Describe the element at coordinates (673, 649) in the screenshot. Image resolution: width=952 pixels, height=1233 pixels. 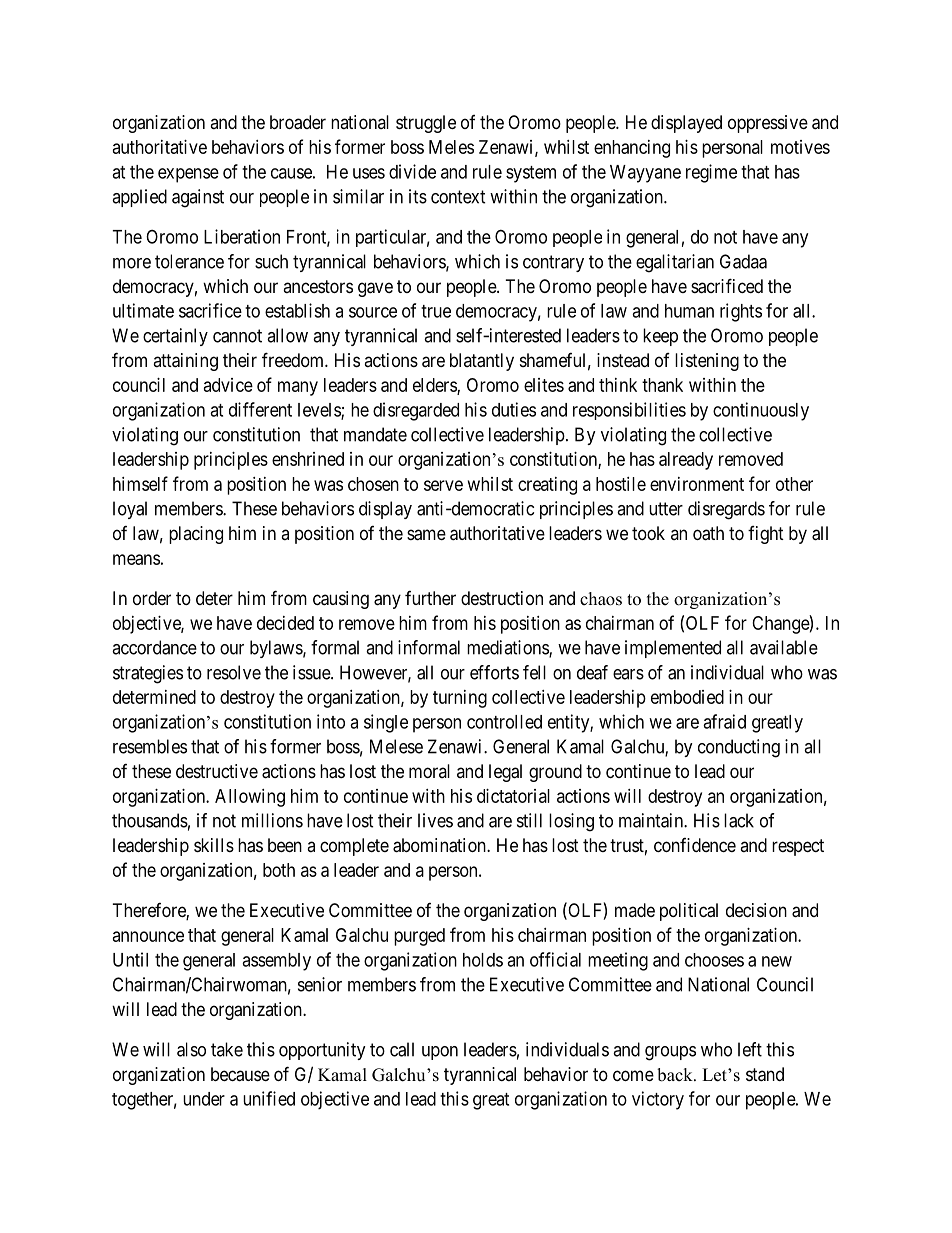
I see `implemented` at that location.
